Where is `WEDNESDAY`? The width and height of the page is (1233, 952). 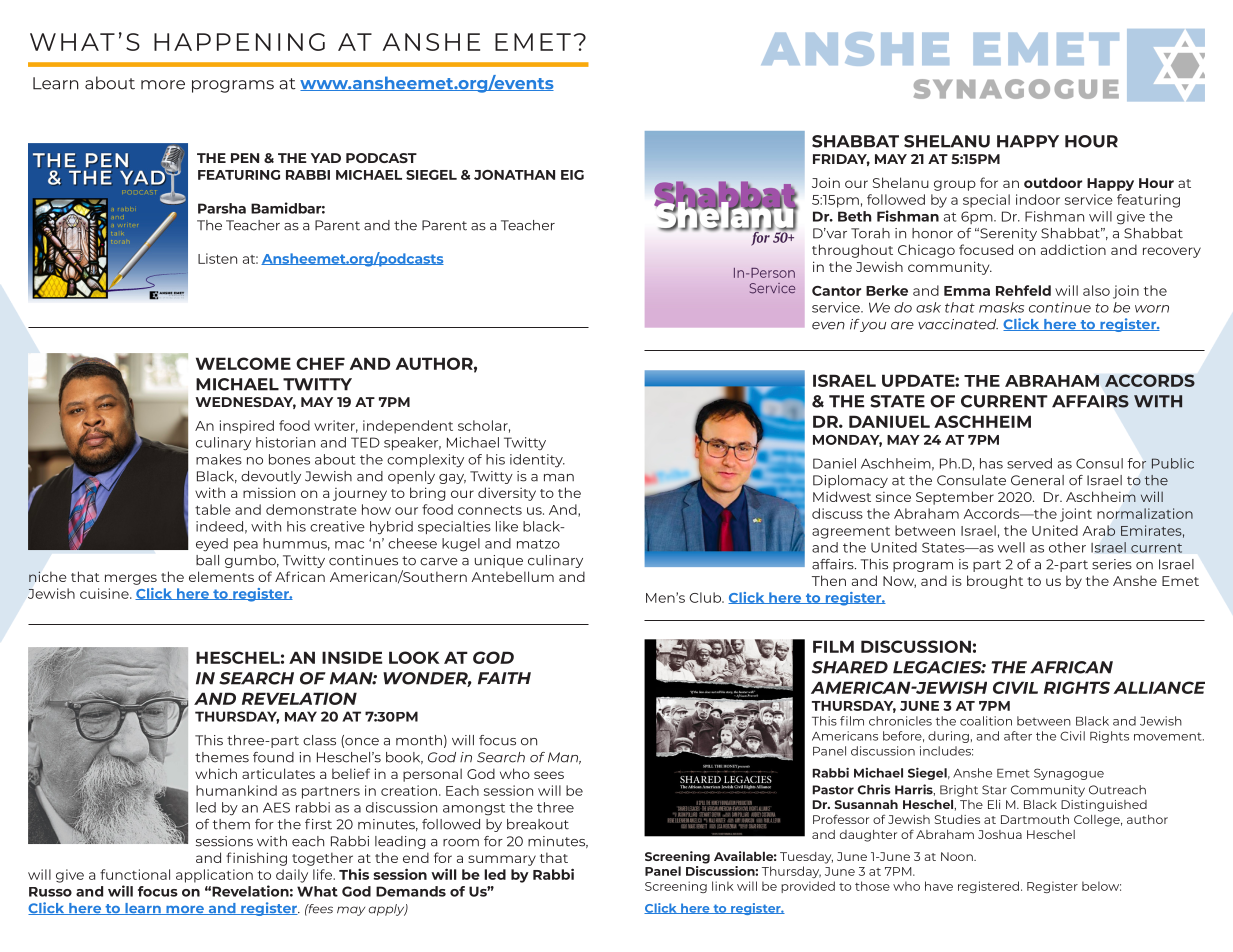
WEDNESDAY is located at coordinates (245, 403).
